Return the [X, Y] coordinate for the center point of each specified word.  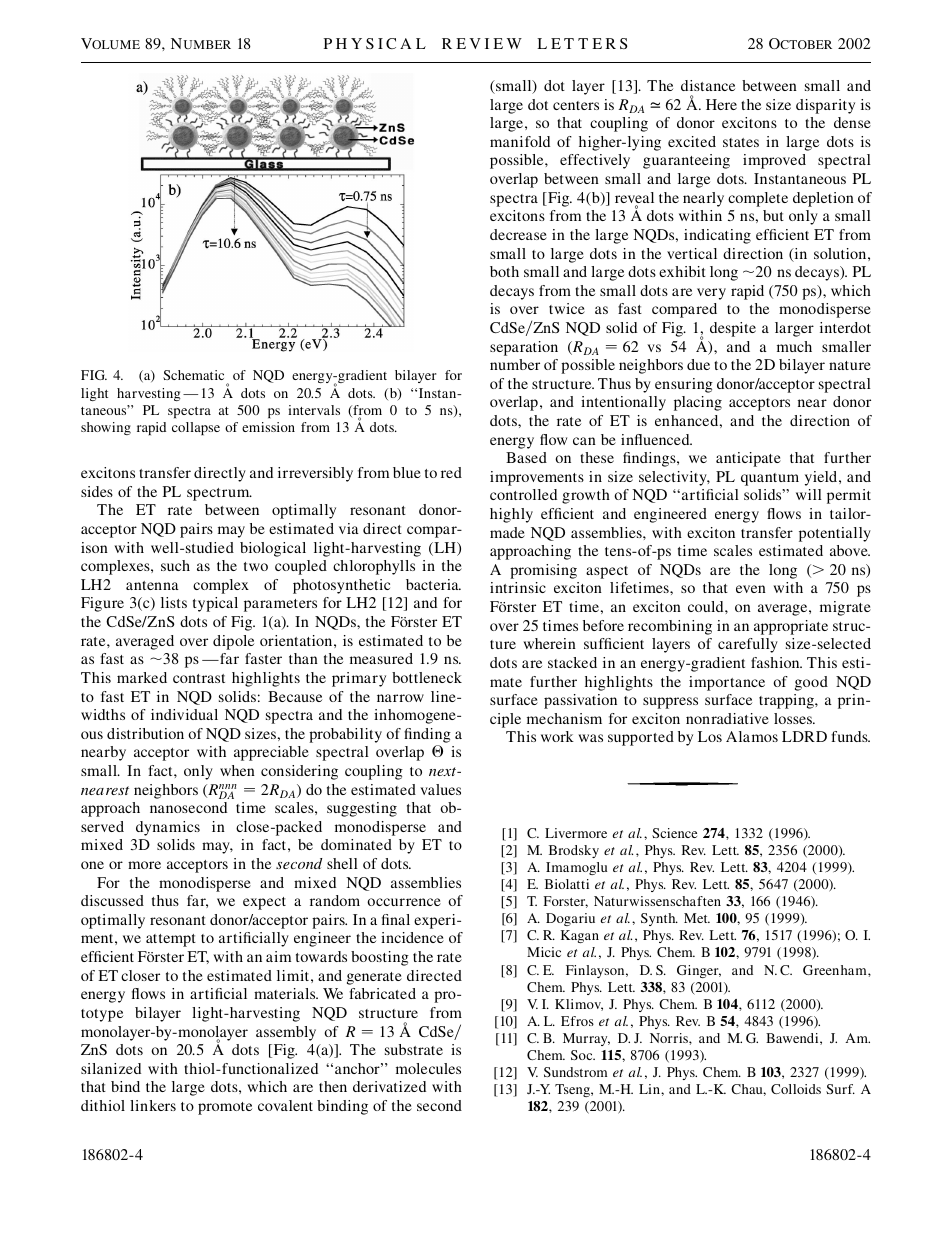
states [741, 142]
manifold [520, 141]
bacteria [433, 584]
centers [576, 105]
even [751, 589]
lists [174, 602]
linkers [153, 1105]
